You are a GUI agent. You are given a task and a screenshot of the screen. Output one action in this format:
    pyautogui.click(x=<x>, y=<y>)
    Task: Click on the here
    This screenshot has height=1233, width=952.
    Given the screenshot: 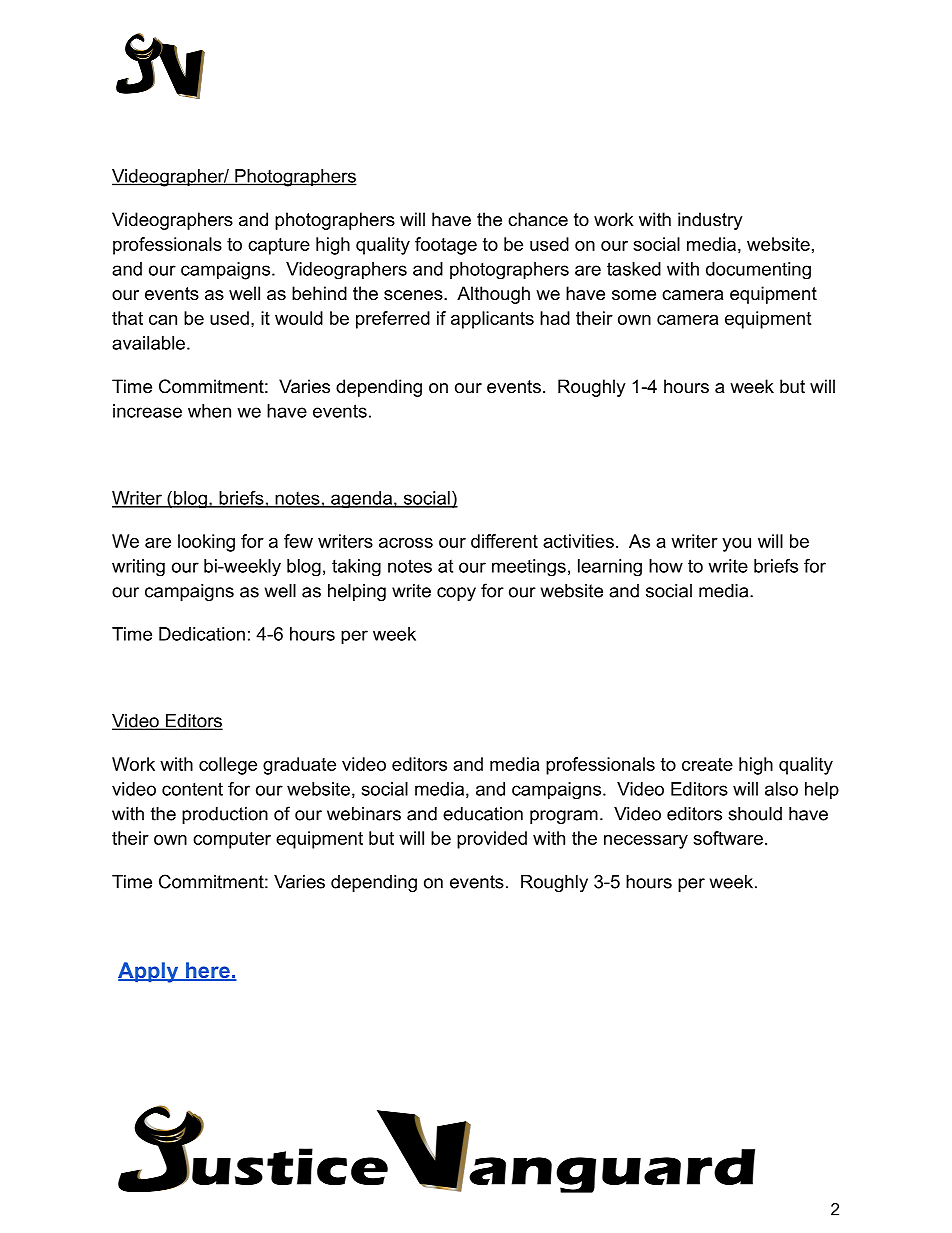 What is the action you would take?
    pyautogui.click(x=208, y=971)
